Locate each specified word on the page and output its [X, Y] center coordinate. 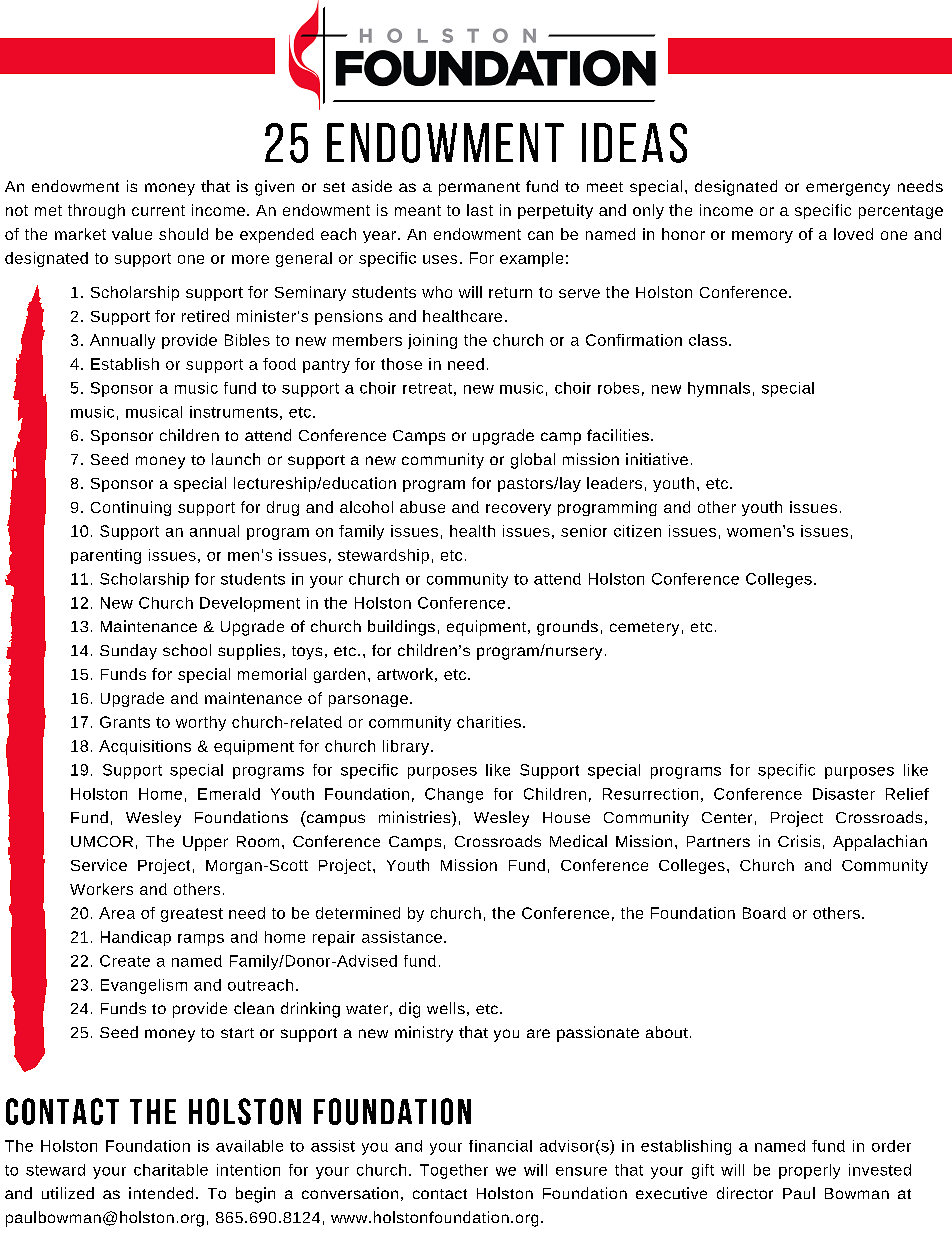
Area [117, 913]
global [533, 461]
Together [454, 1171]
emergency [848, 189]
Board [764, 913]
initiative [657, 459]
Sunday [128, 652]
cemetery [644, 629]
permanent [479, 189]
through [96, 211]
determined [358, 913]
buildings [401, 628]
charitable [171, 1170]
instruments [234, 412]
